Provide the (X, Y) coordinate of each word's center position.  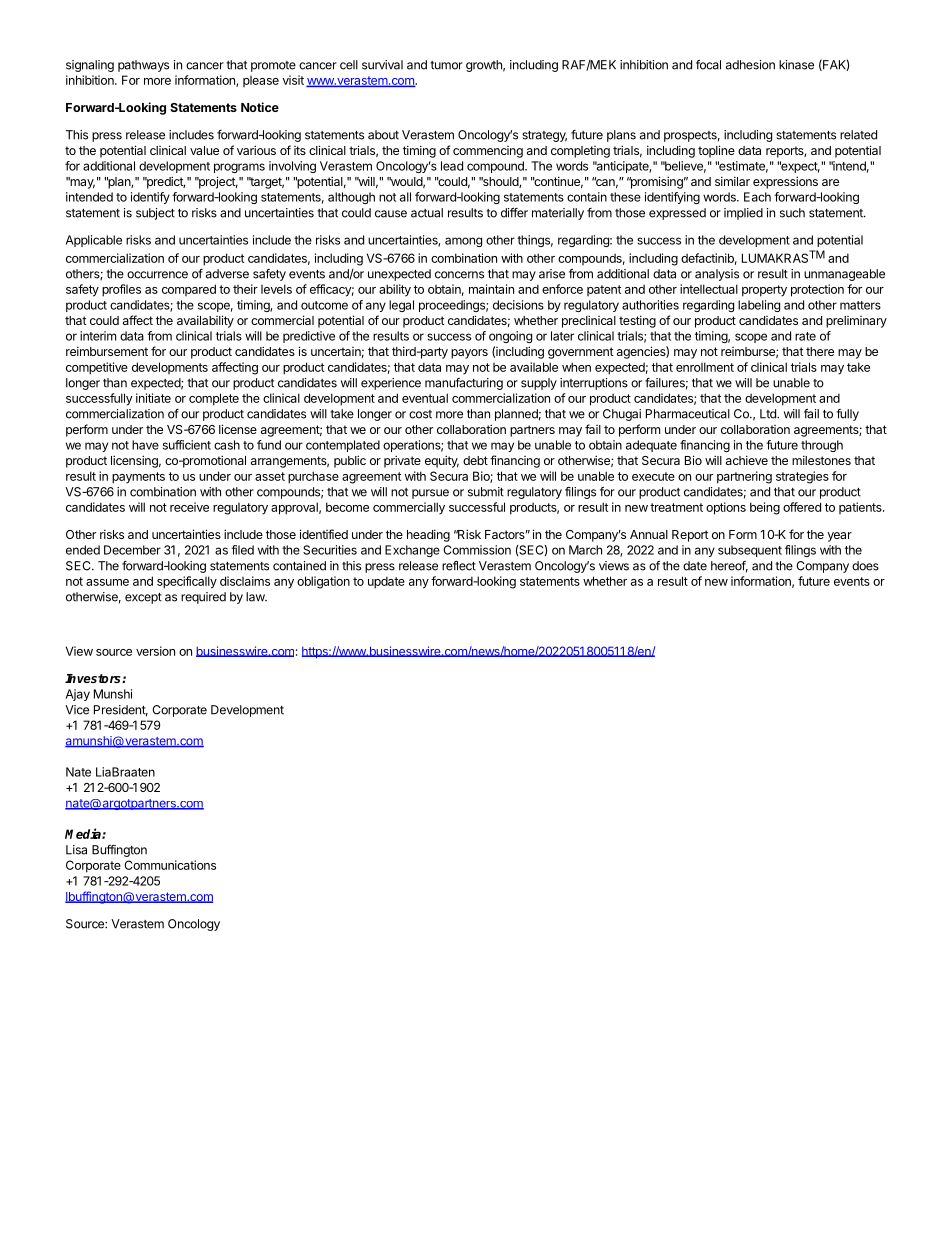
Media (84, 833)
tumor (446, 65)
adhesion (750, 65)
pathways (143, 66)
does (865, 566)
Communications (170, 865)
